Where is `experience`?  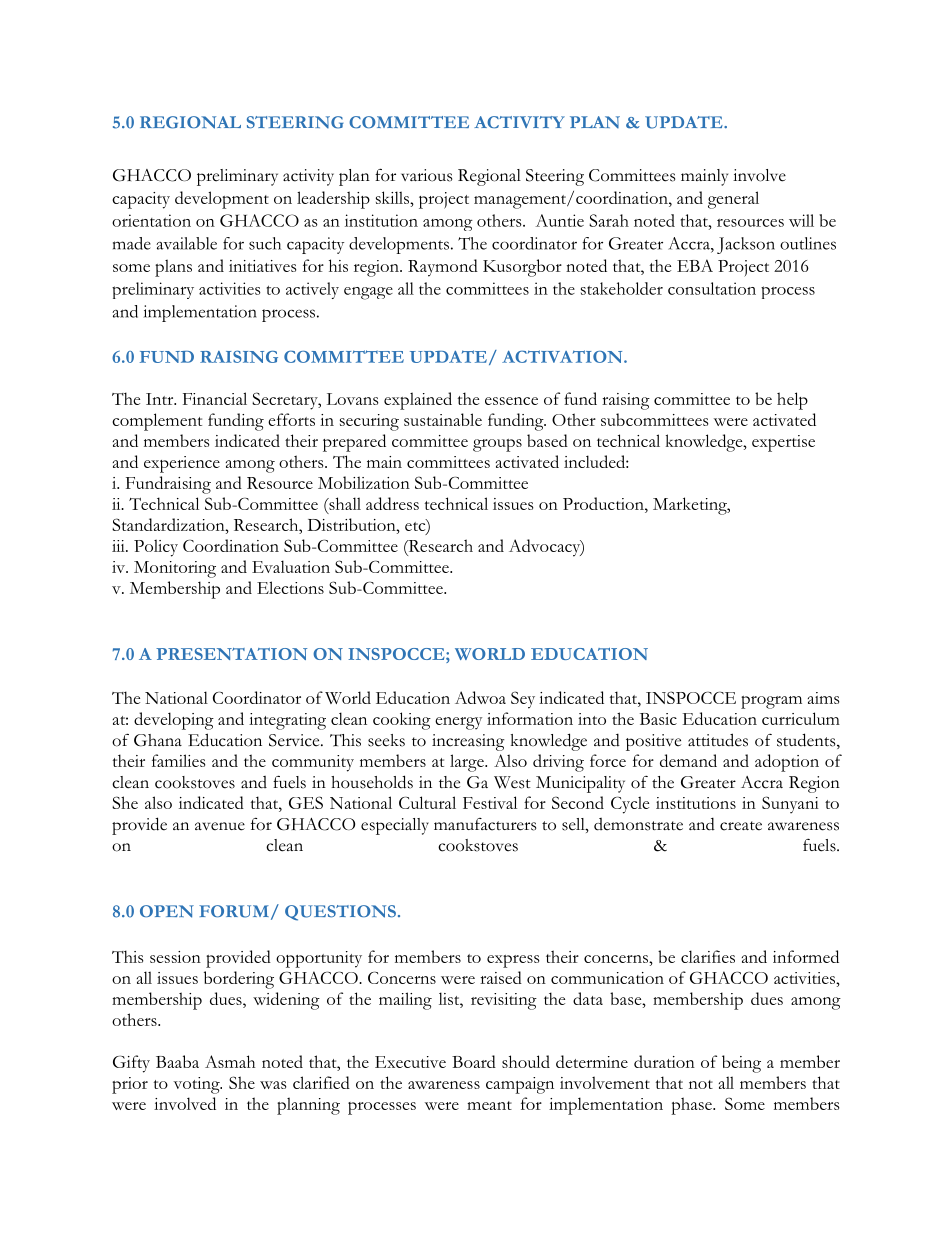 experience is located at coordinates (182, 464).
